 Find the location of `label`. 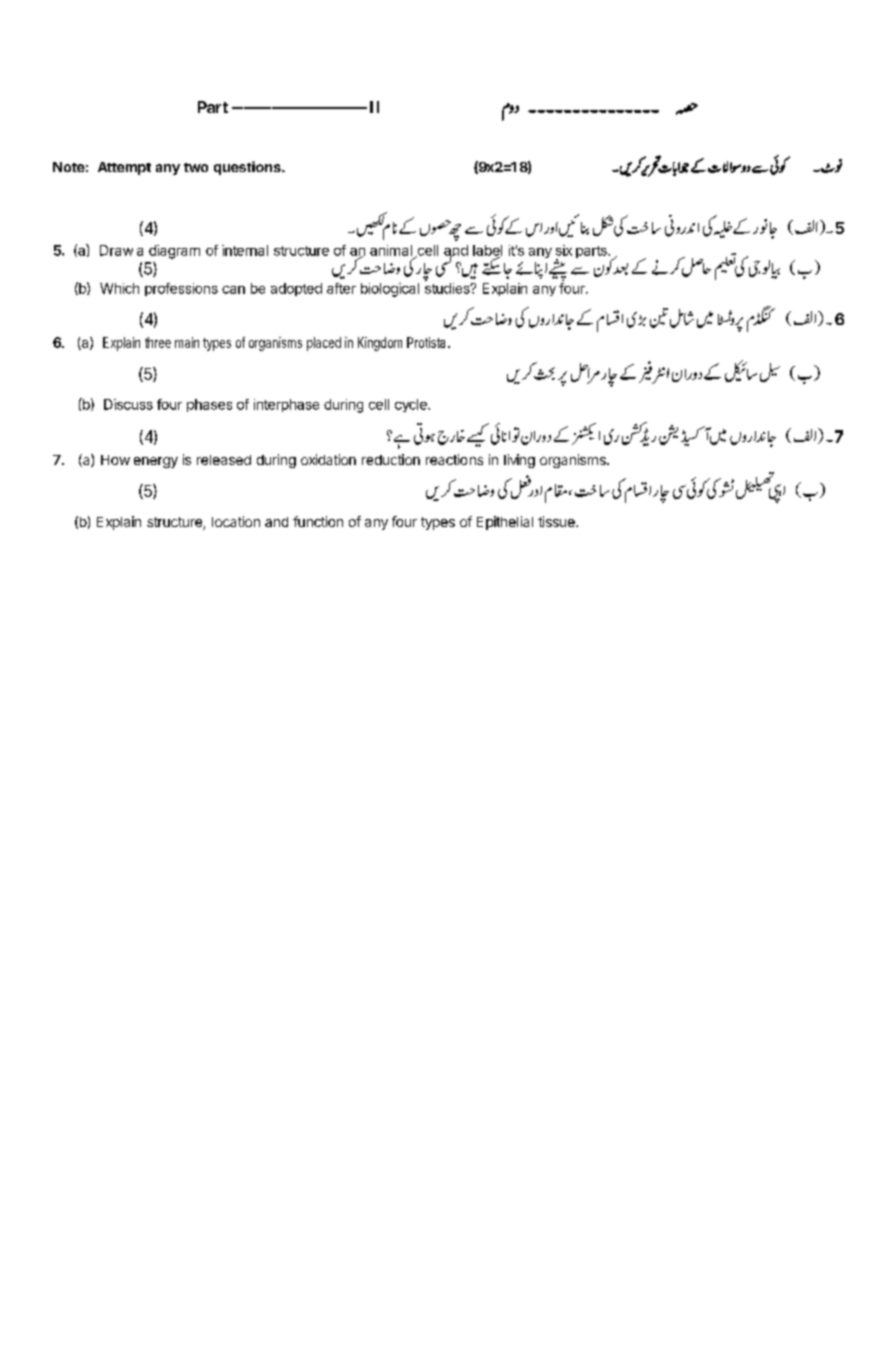

label is located at coordinates (487, 251).
